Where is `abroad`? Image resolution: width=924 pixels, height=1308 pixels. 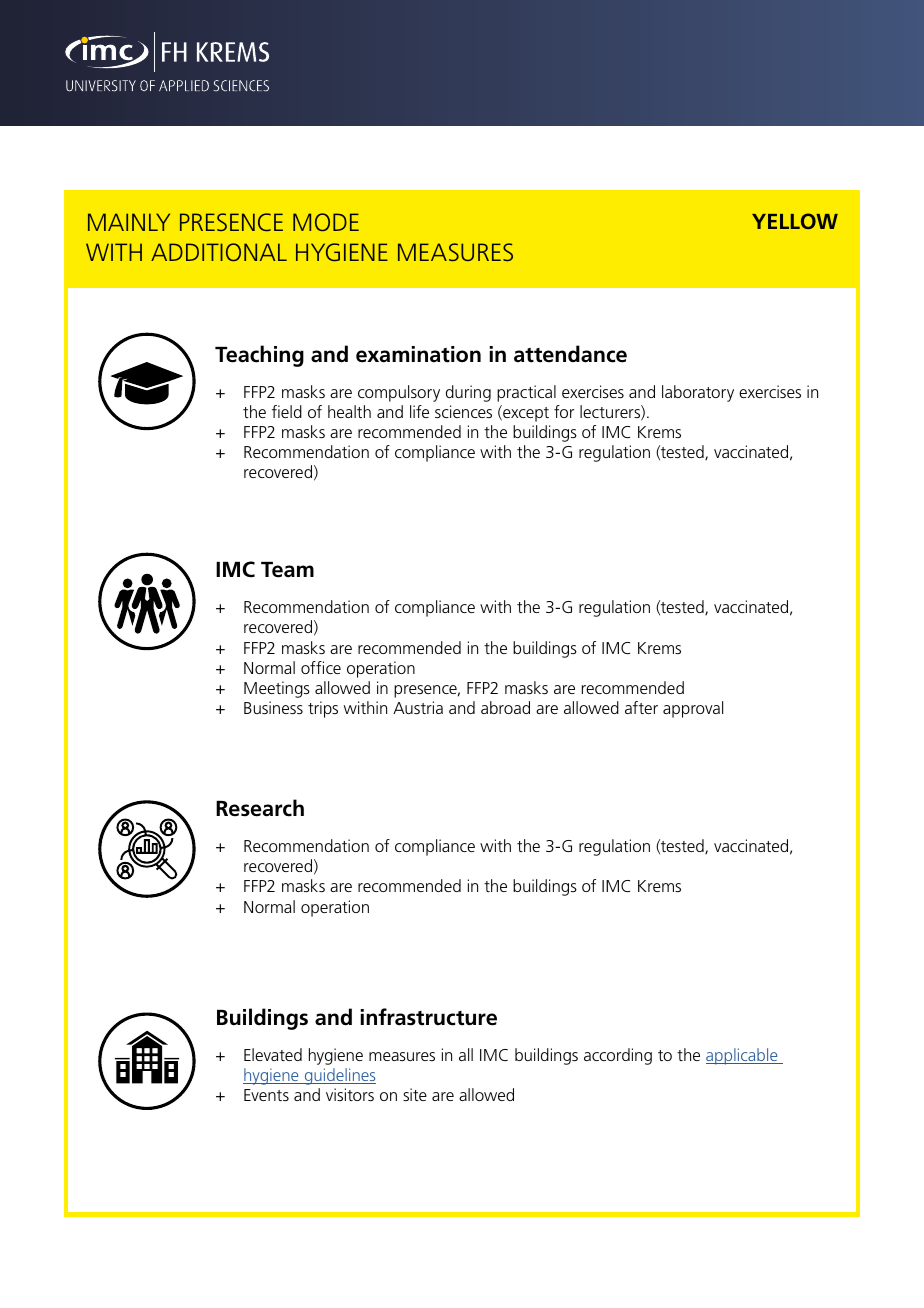
abroad is located at coordinates (505, 707).
